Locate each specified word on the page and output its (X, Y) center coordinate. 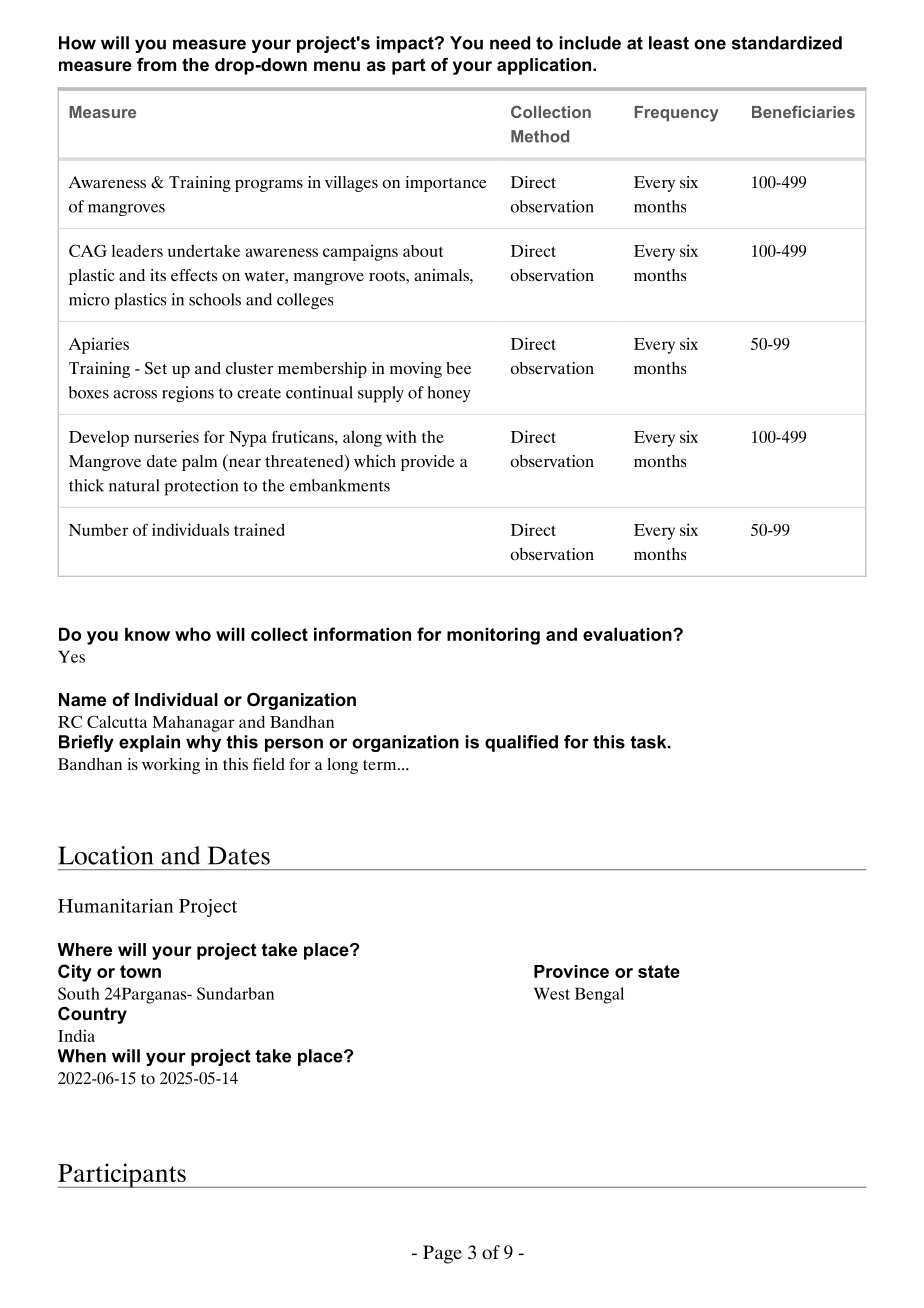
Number (98, 529)
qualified (521, 743)
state (659, 971)
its (158, 275)
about (423, 251)
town (140, 971)
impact (406, 44)
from (156, 64)
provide (428, 463)
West (552, 993)
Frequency (677, 114)
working (171, 766)
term (381, 765)
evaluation (628, 634)
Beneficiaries (803, 112)
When (82, 1056)
